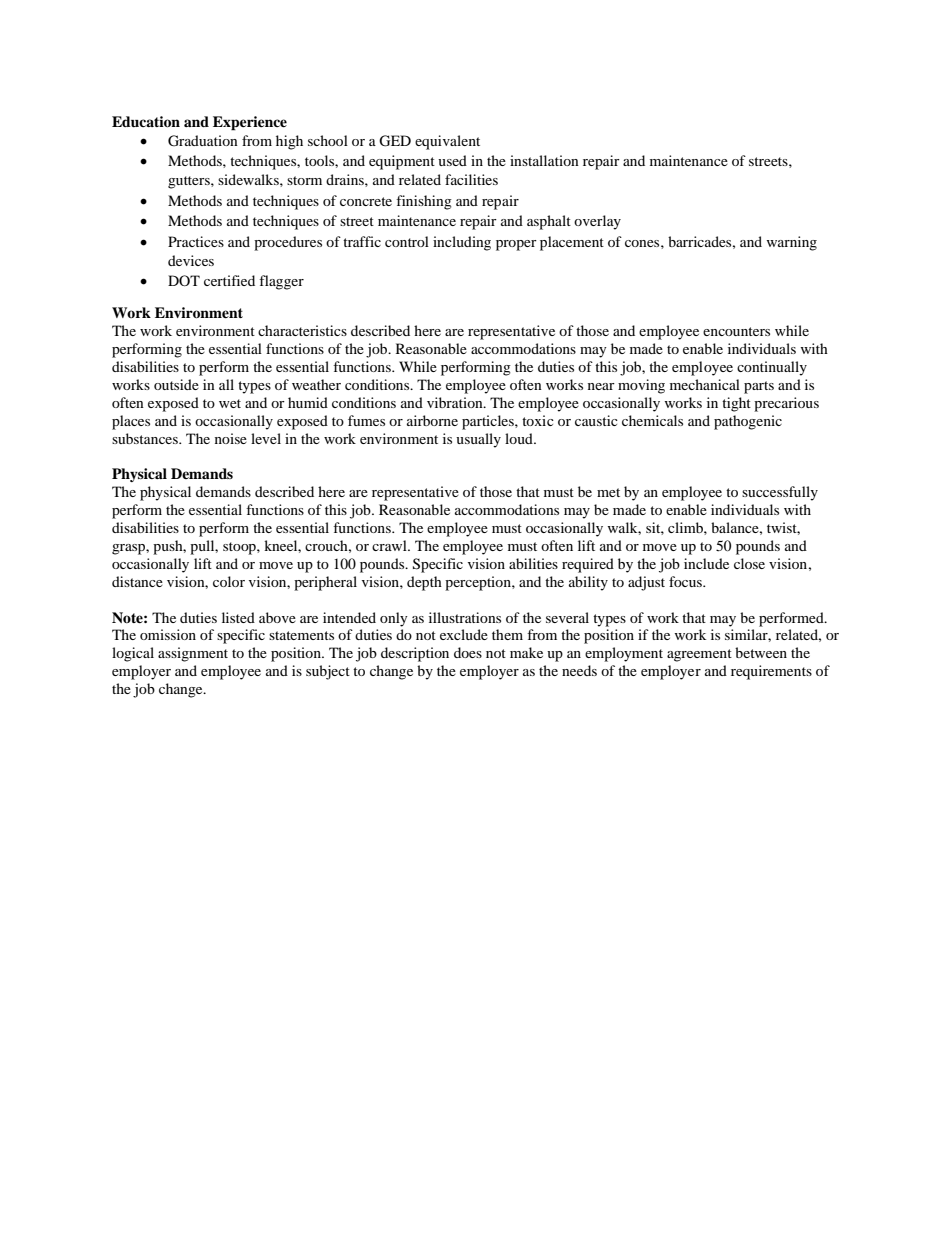 Image resolution: width=952 pixels, height=1233 pixels. I want to click on wet, so click(230, 403).
